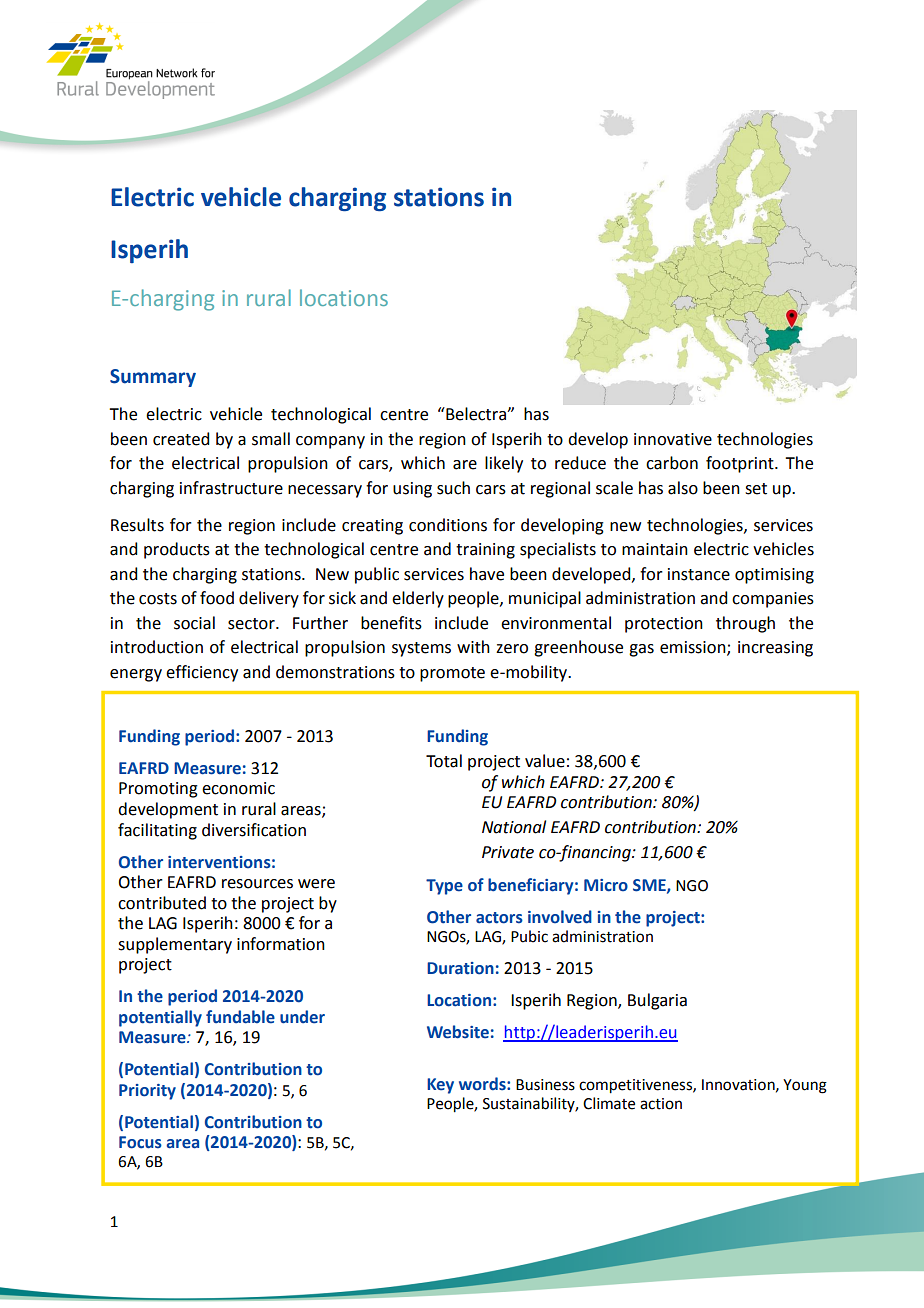 This page has height=1308, width=924. Describe the element at coordinates (175, 945) in the page. I see `supplementary` at that location.
